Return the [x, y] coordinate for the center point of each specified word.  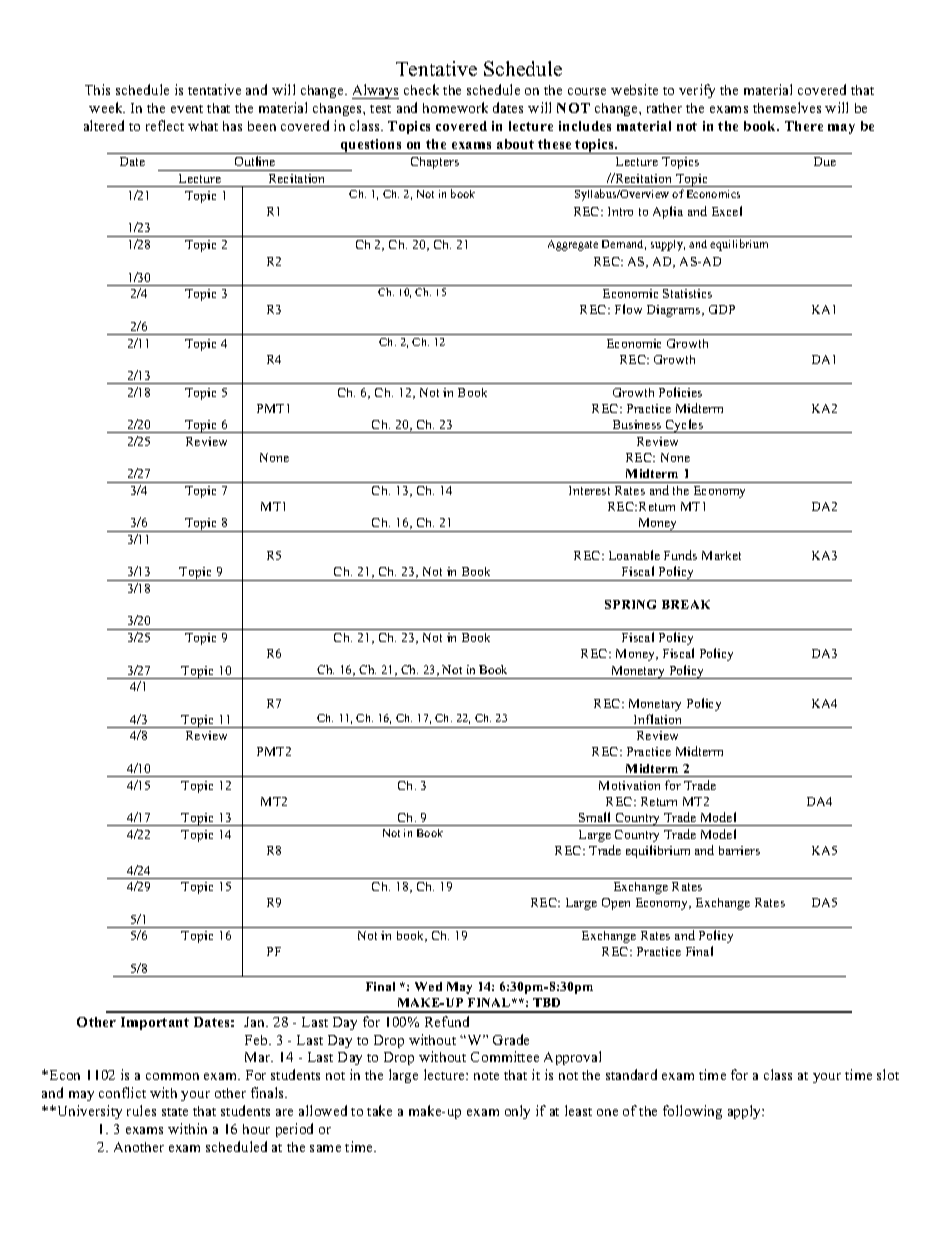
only [517, 1112]
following [692, 1112]
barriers [739, 850]
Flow [628, 309]
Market [721, 555]
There [804, 126]
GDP [722, 309]
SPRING [630, 604]
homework [455, 107]
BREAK [686, 604]
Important [155, 1023]
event [187, 109]
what [203, 126]
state [175, 1112]
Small [594, 817]
